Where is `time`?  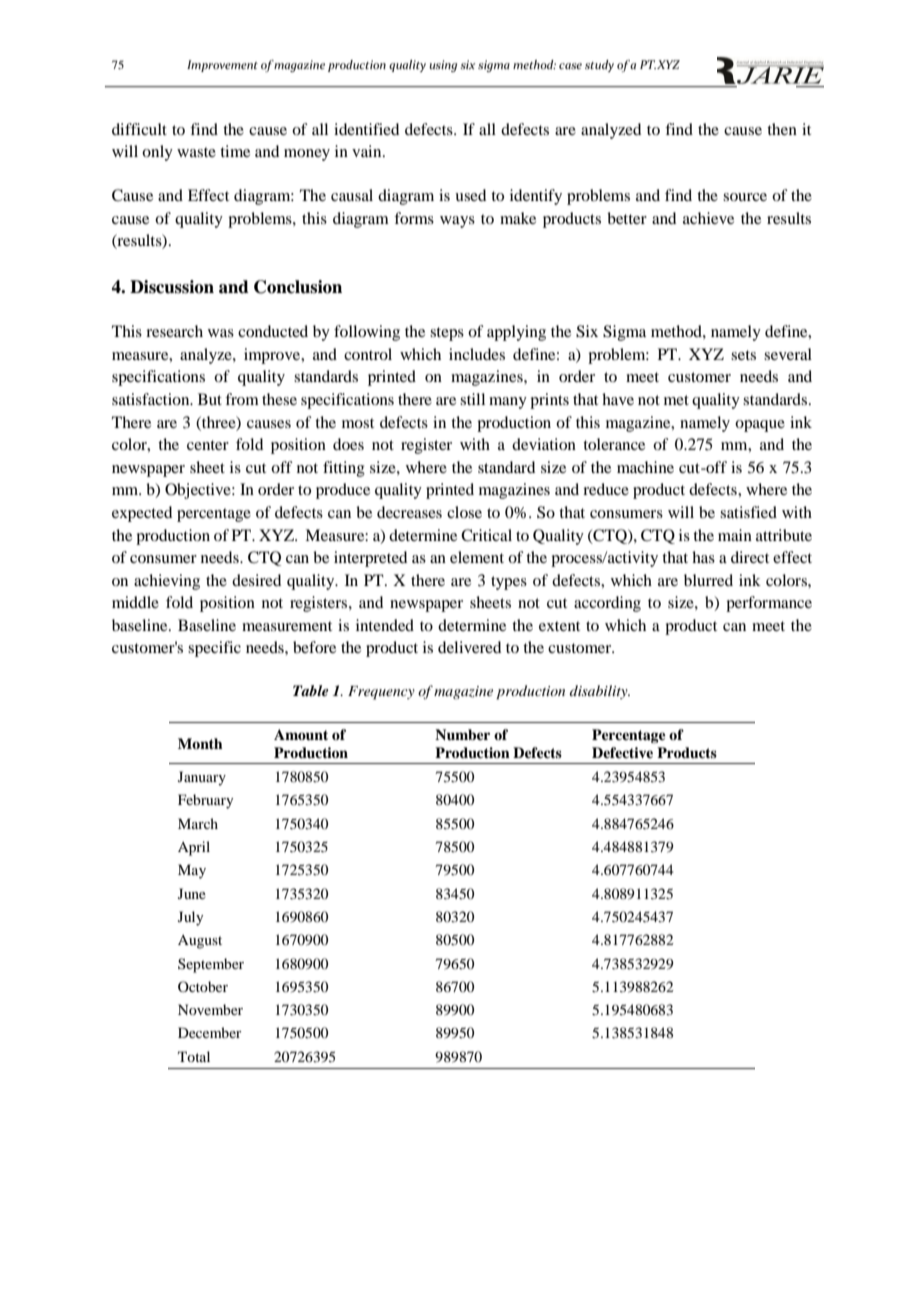
time is located at coordinates (235, 151).
